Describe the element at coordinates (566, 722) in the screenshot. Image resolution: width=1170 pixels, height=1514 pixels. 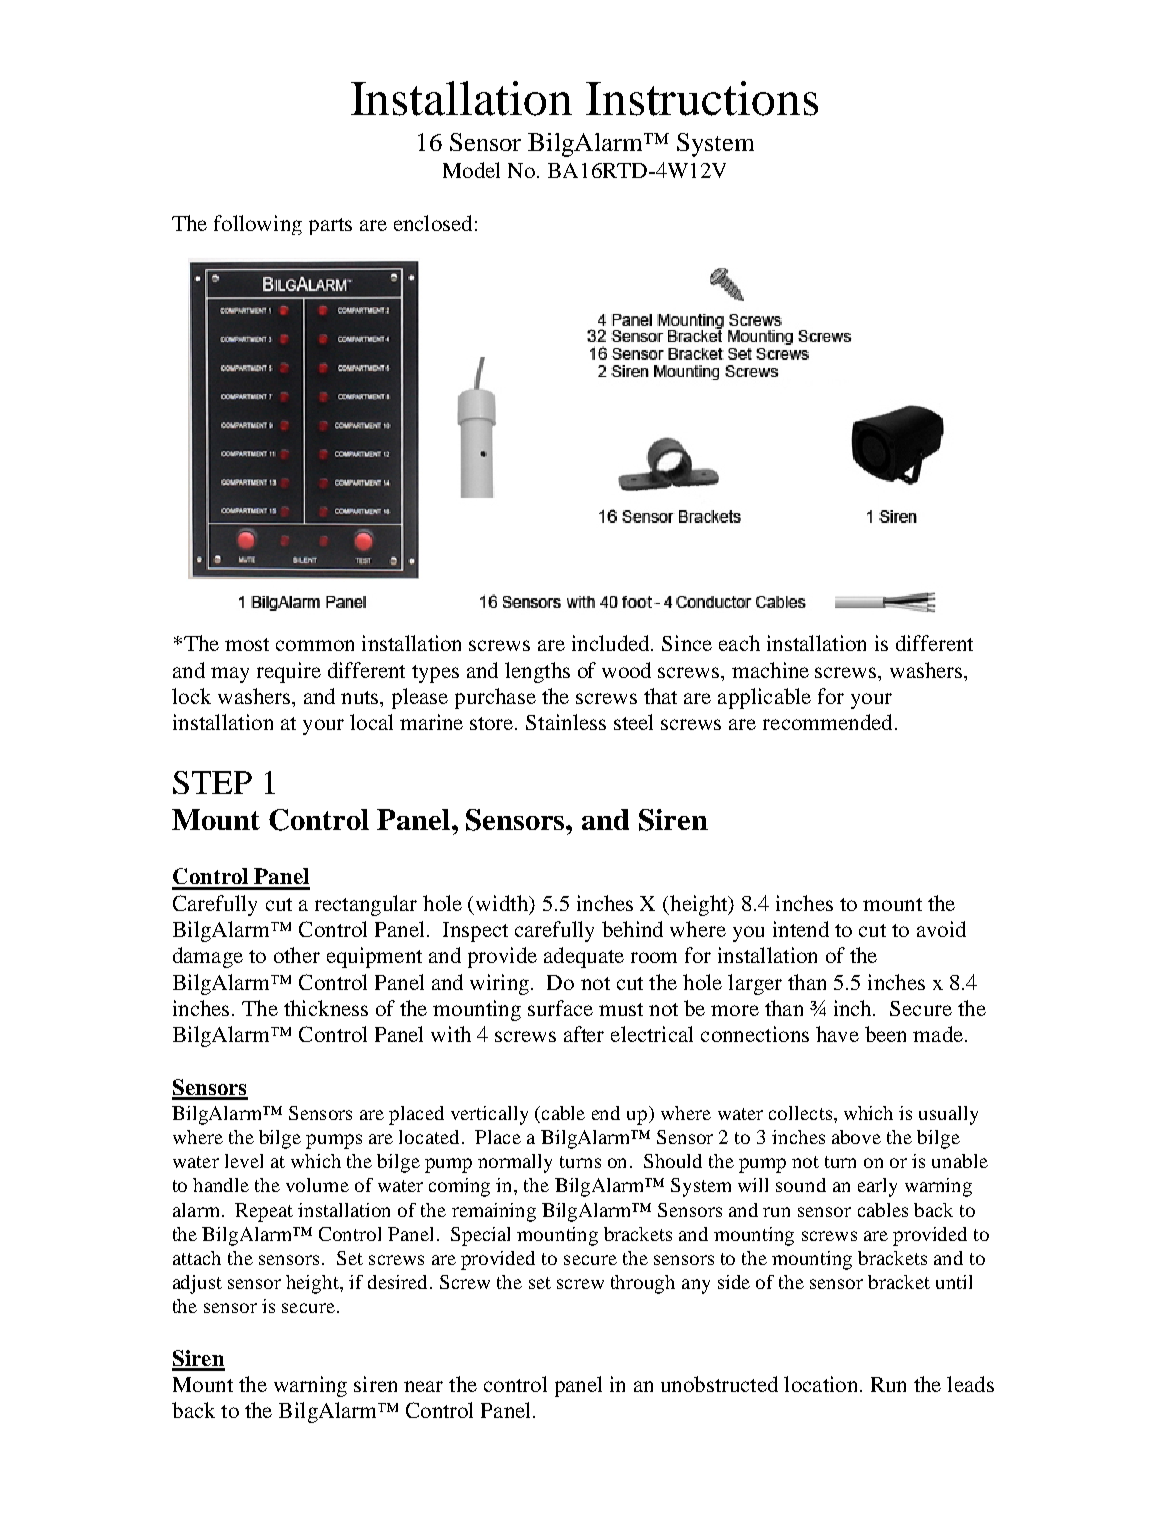
I see `Stainless` at that location.
